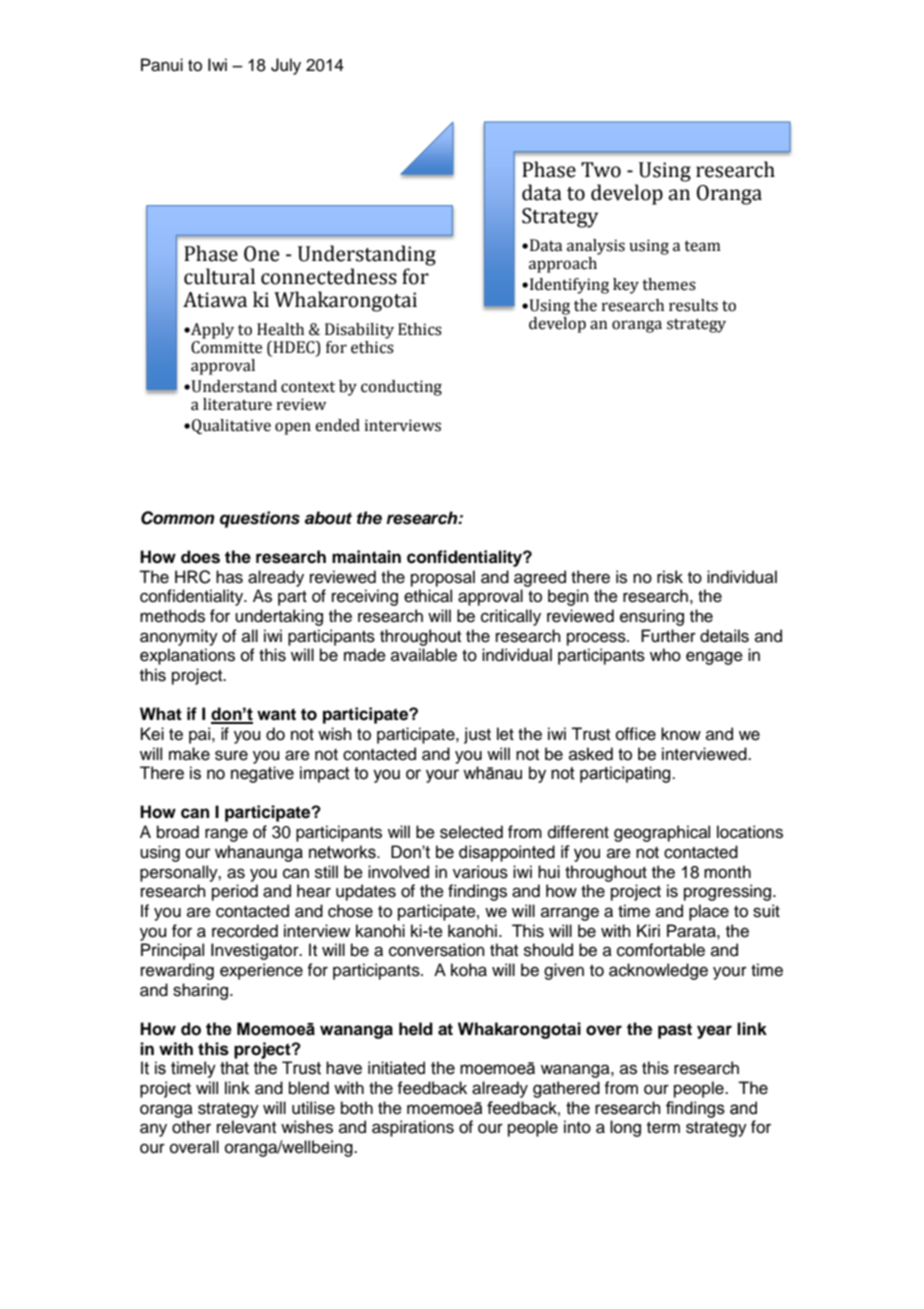 This screenshot has height=1309, width=924. I want to click on proposal, so click(443, 578).
